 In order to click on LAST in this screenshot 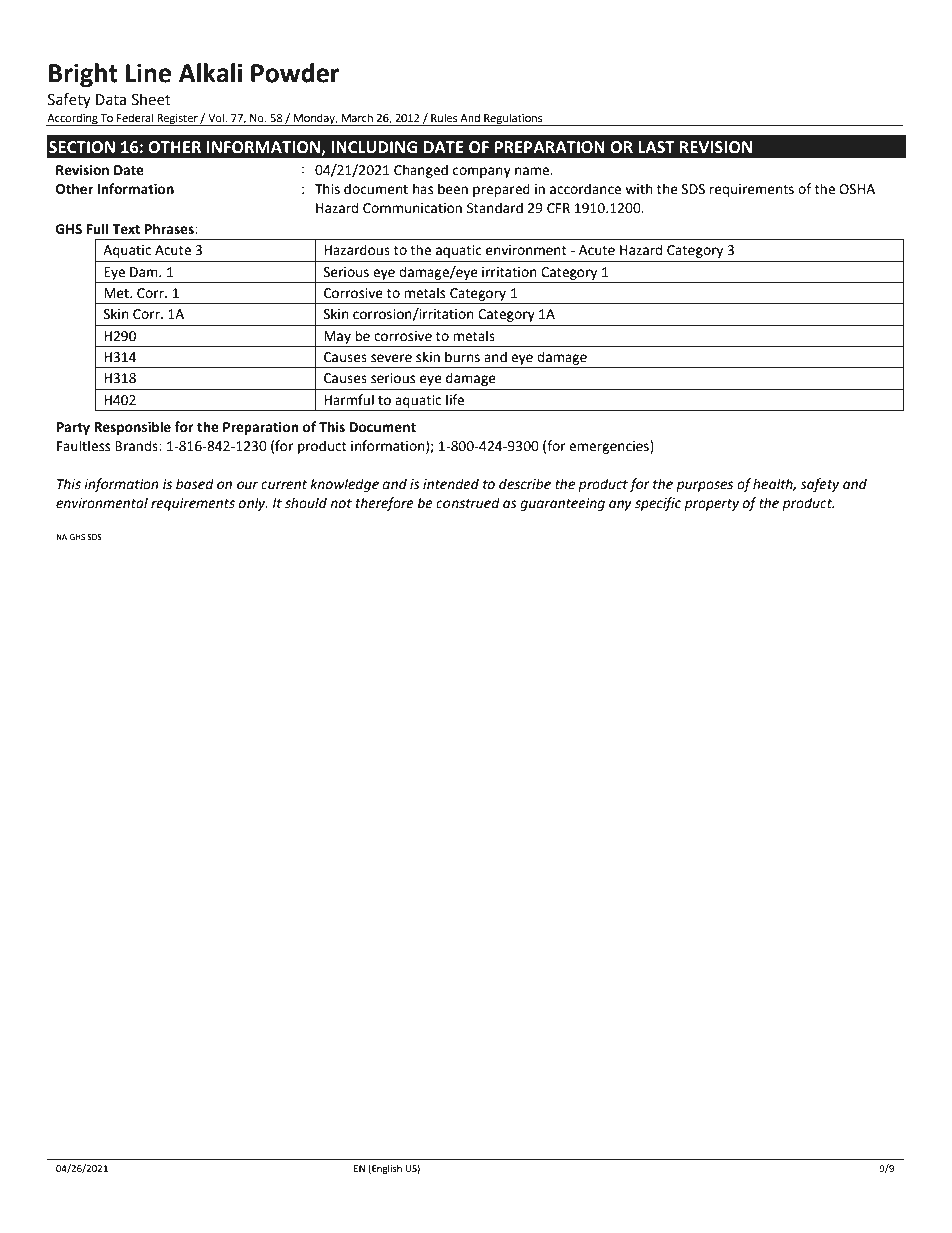, I will do `click(656, 147)`.
